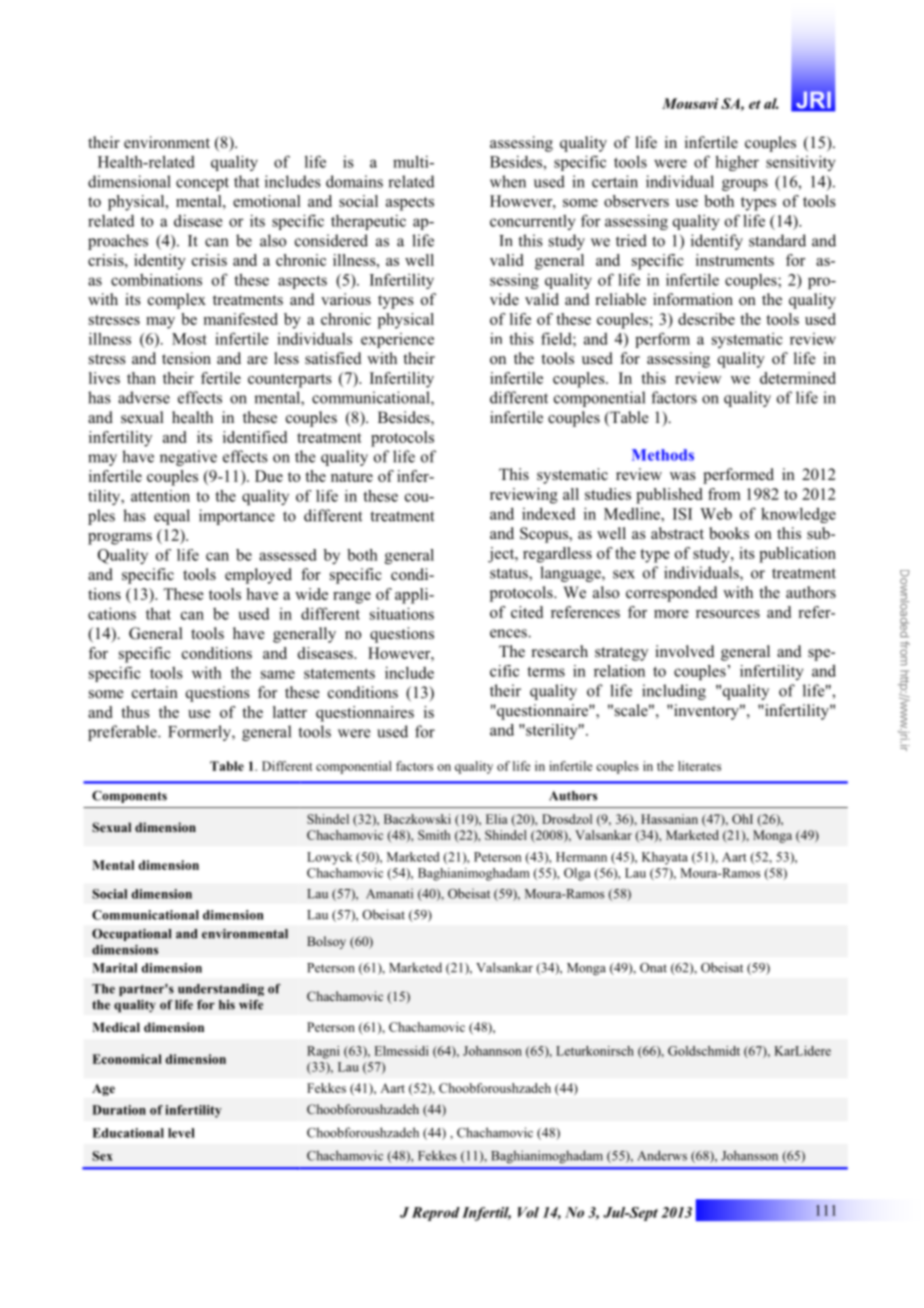  I want to click on involved, so click(685, 651).
